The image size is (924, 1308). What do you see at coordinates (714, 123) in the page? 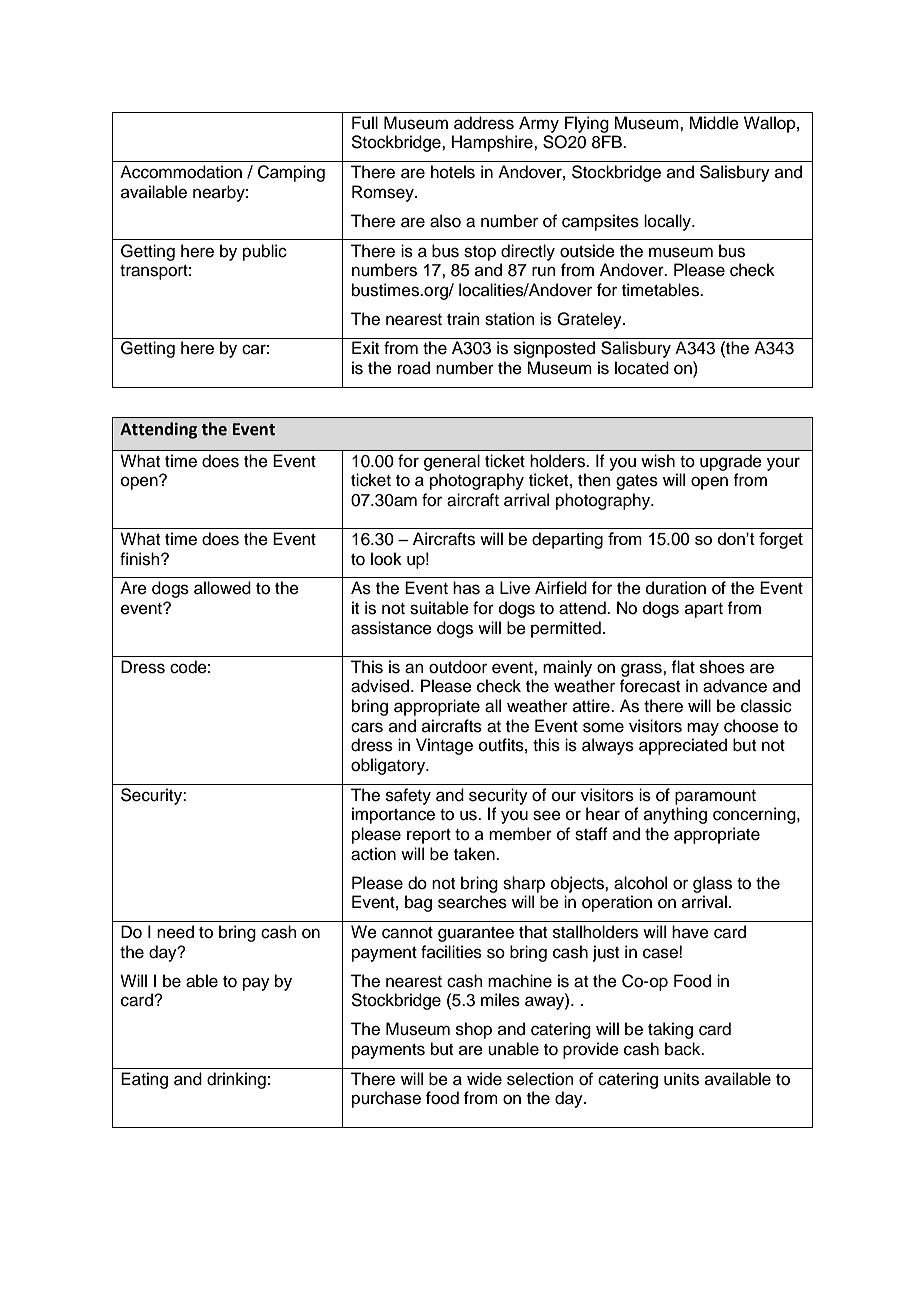
I see `Middle` at bounding box center [714, 123].
